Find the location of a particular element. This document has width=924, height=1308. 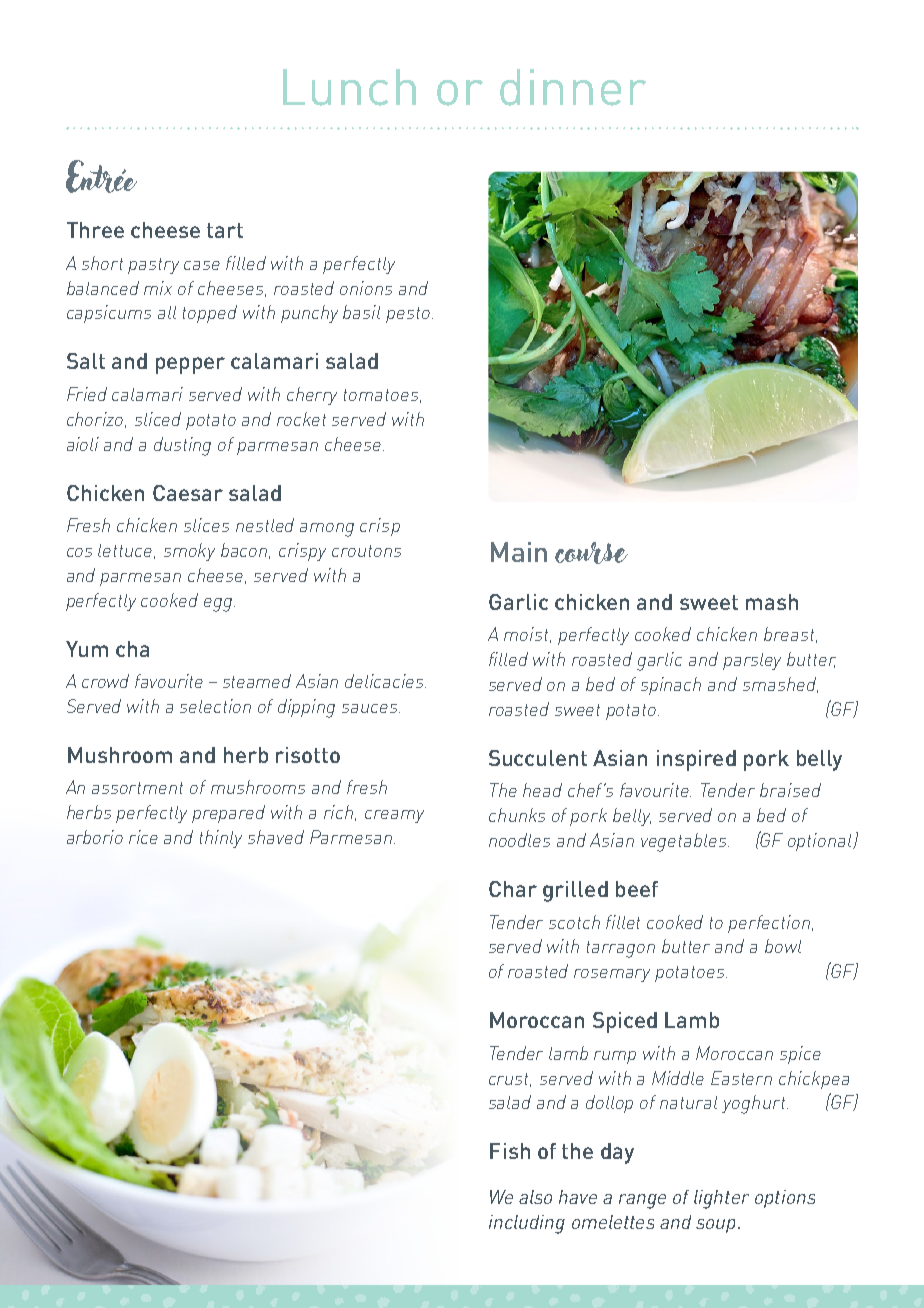

dinner is located at coordinates (573, 87).
